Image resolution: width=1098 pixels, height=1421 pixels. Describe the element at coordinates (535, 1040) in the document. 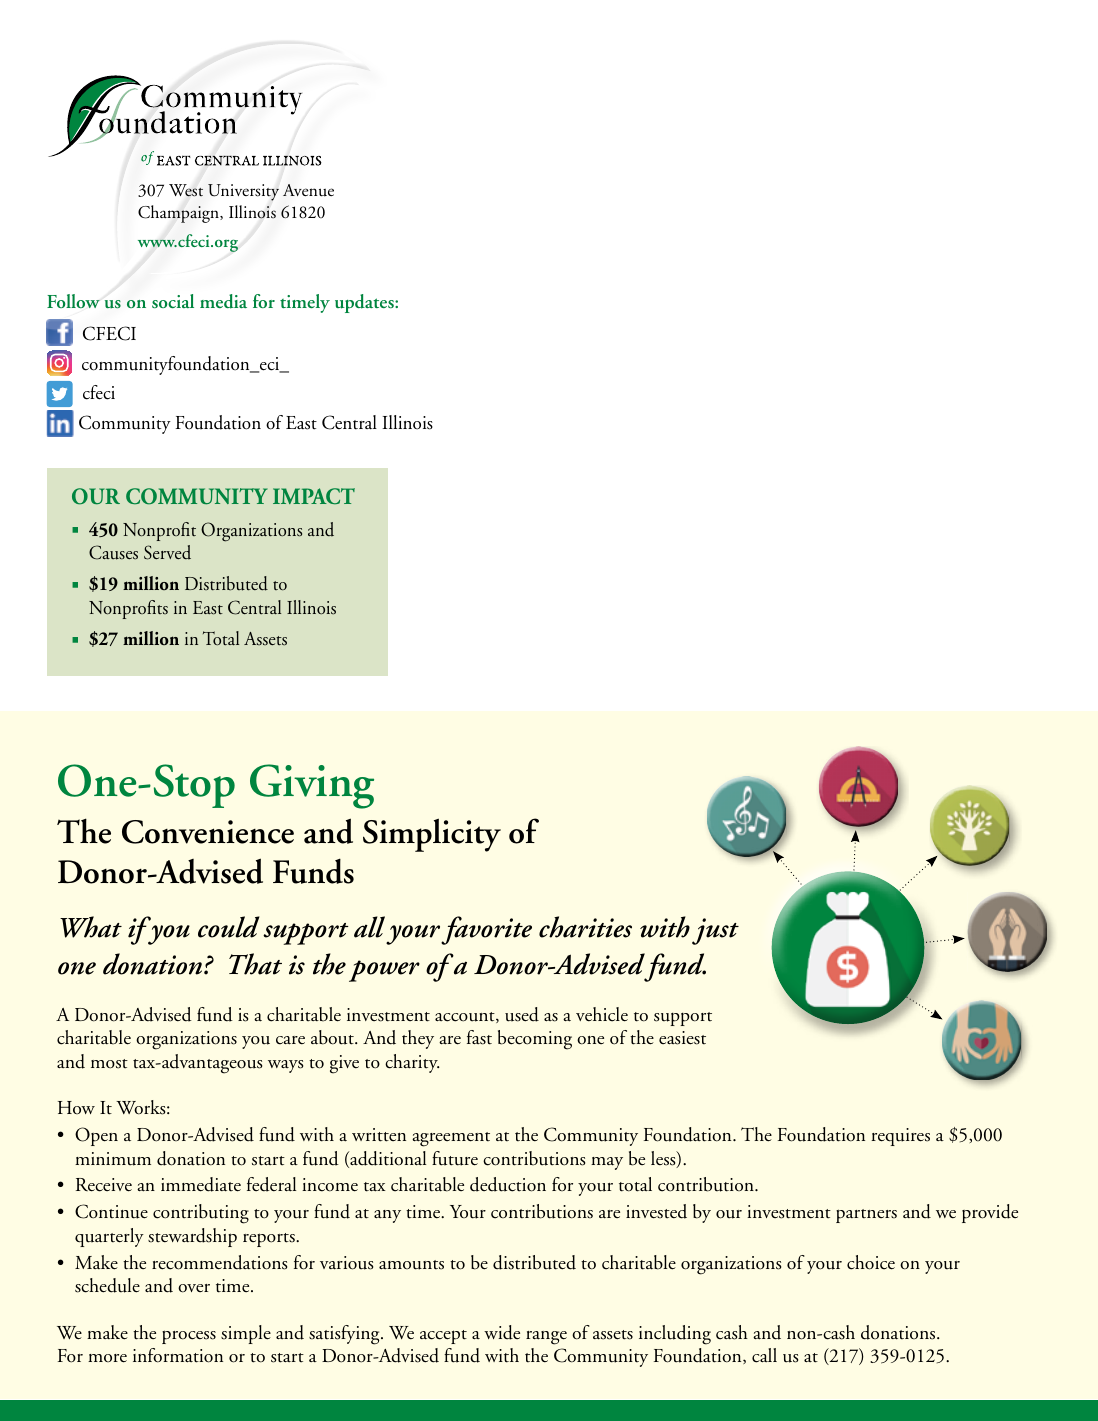

I see `becoming` at that location.
